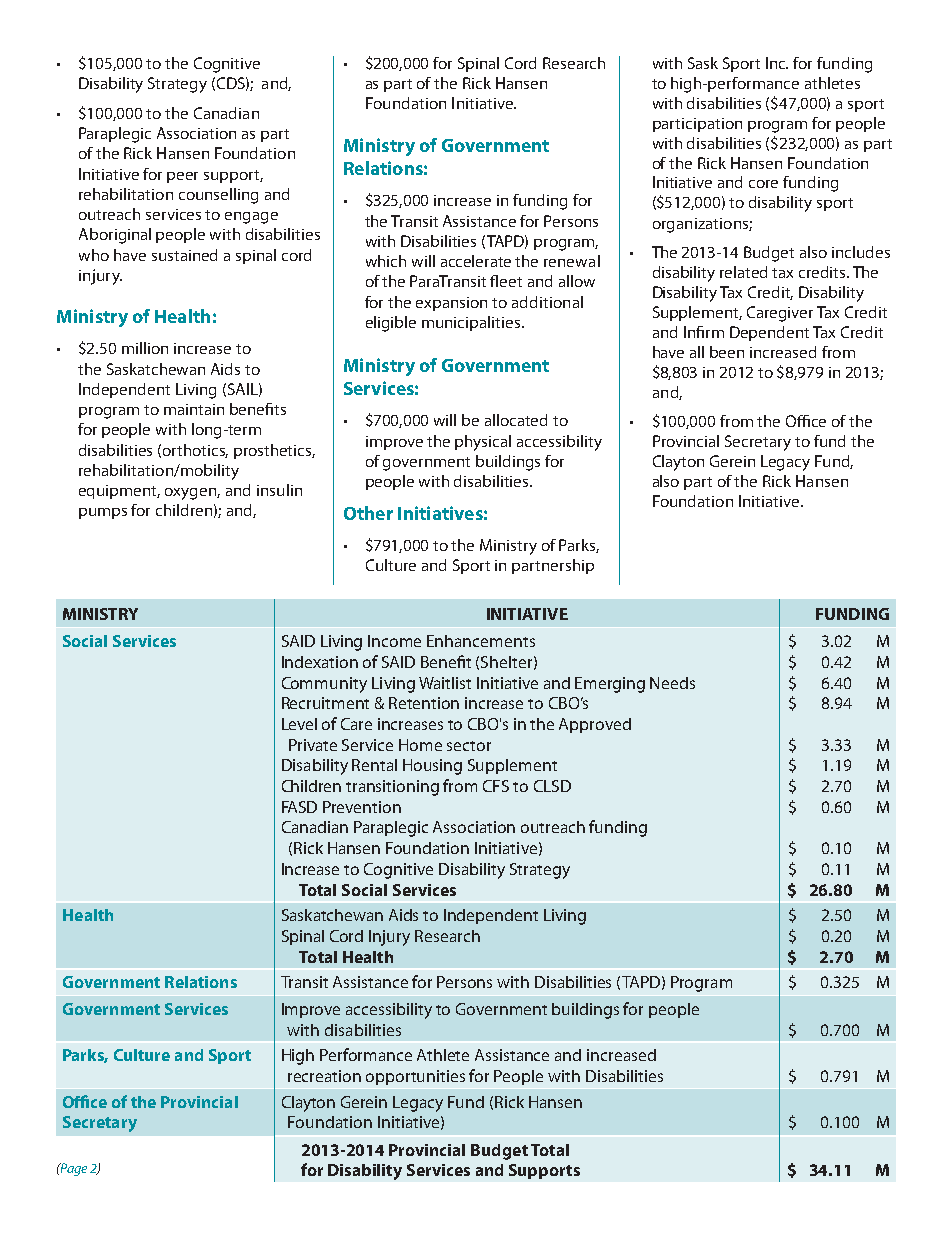  I want to click on Approved, so click(595, 725).
